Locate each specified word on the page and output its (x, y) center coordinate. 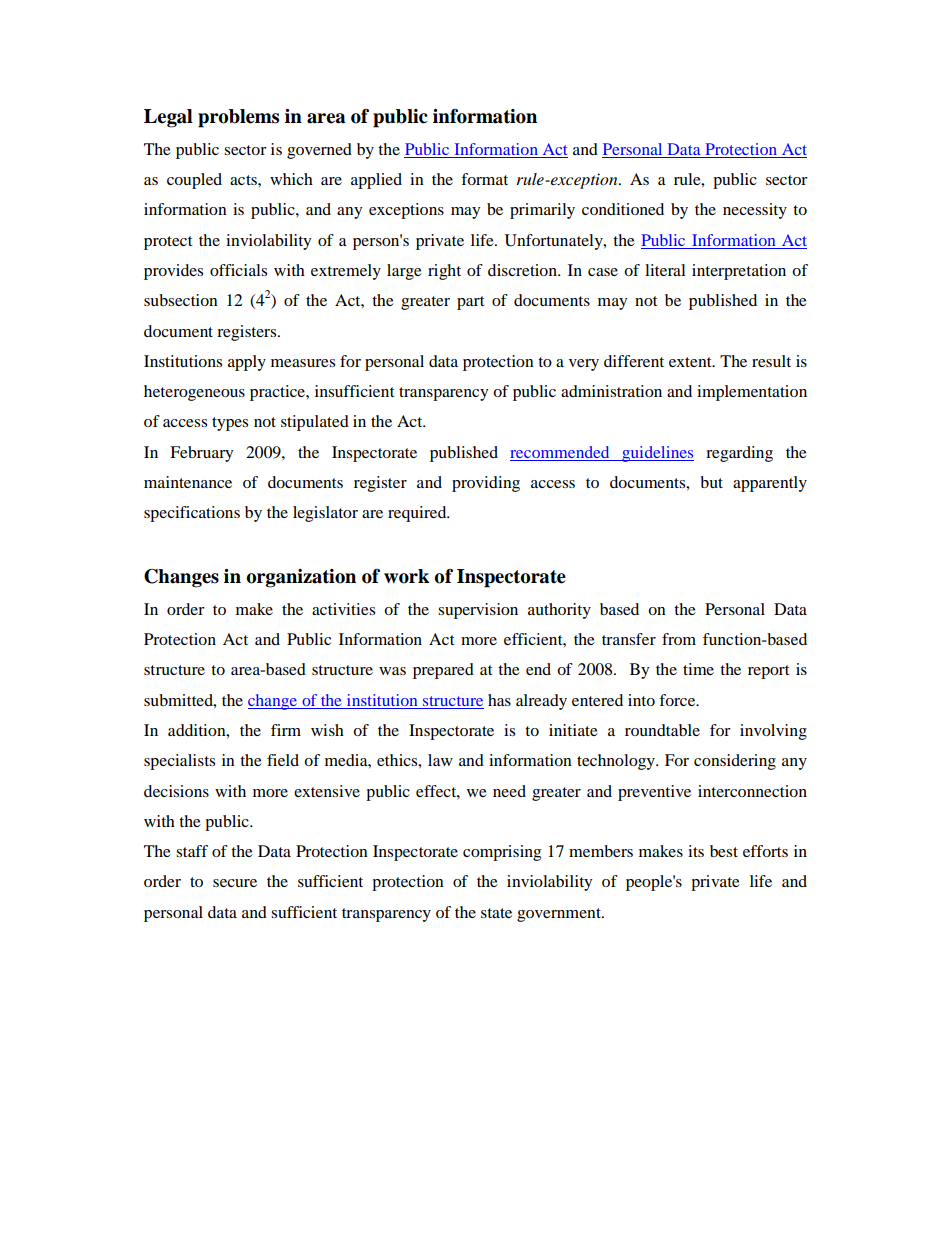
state (496, 913)
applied (376, 181)
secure (235, 883)
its (696, 851)
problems (238, 118)
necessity (755, 211)
